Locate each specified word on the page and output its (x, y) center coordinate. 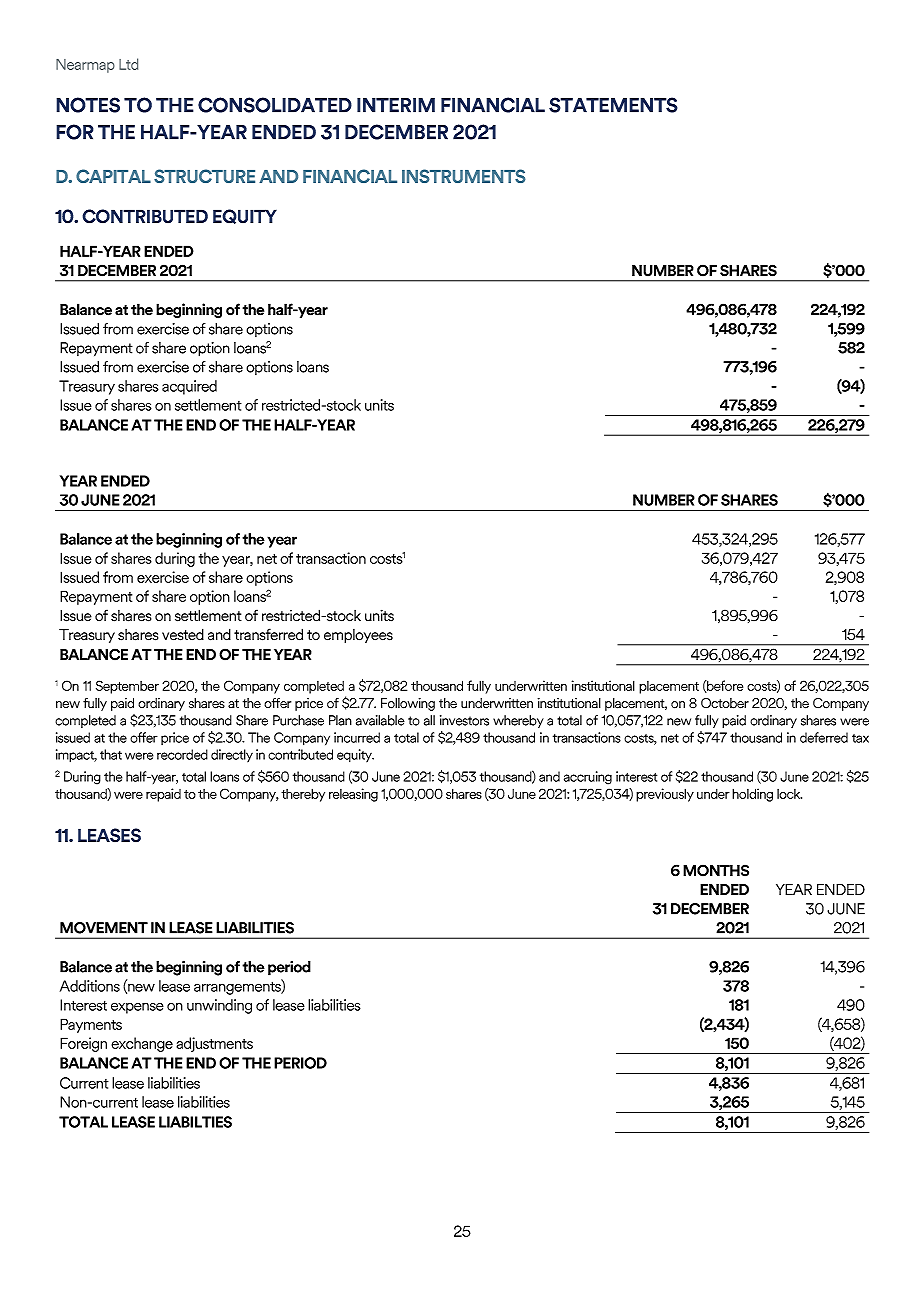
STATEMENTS (613, 105)
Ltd (128, 64)
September (127, 687)
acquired (189, 387)
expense (137, 1008)
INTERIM (396, 105)
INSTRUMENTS (464, 176)
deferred (824, 737)
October (725, 703)
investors (464, 720)
